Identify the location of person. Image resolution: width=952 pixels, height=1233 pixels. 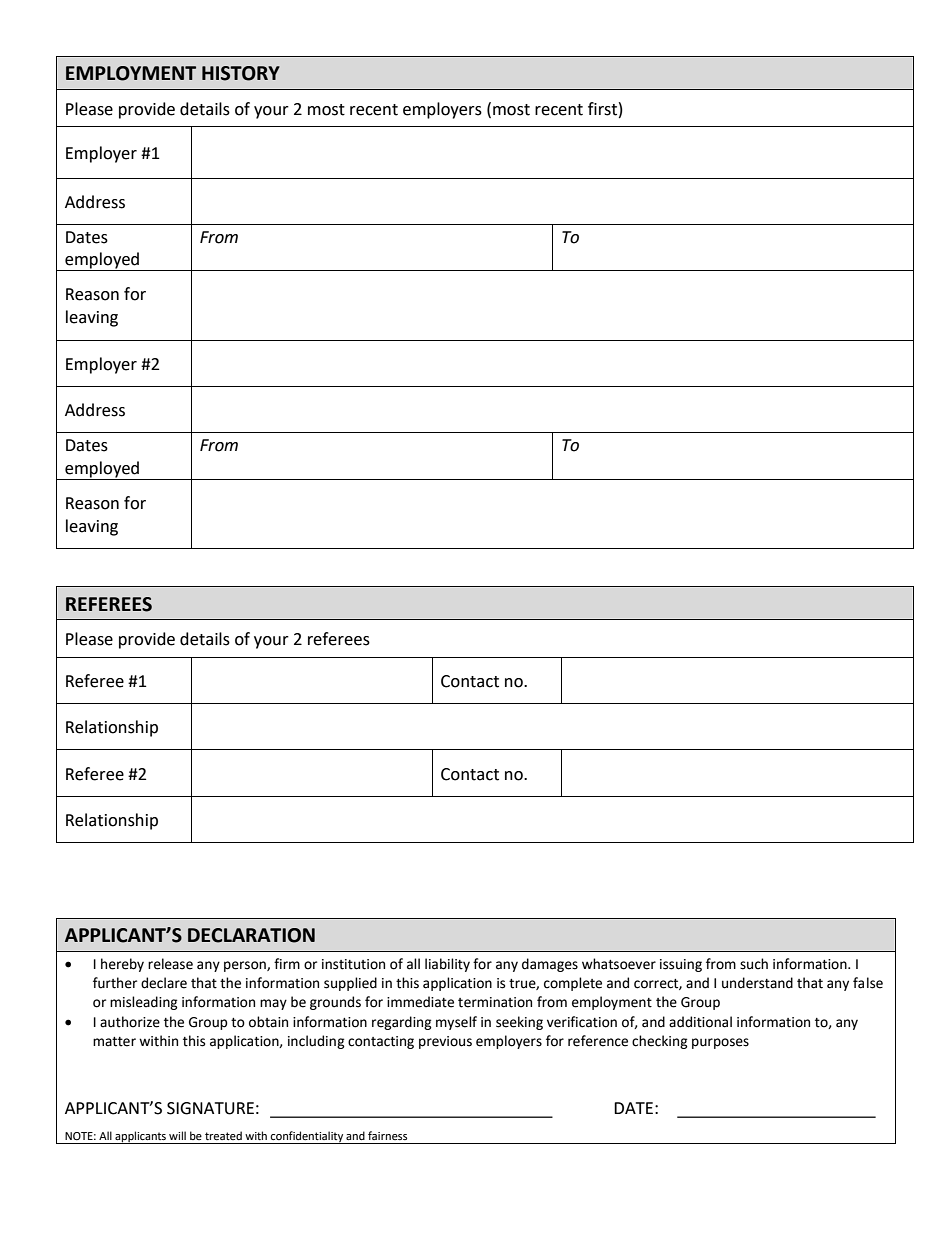
(246, 966).
